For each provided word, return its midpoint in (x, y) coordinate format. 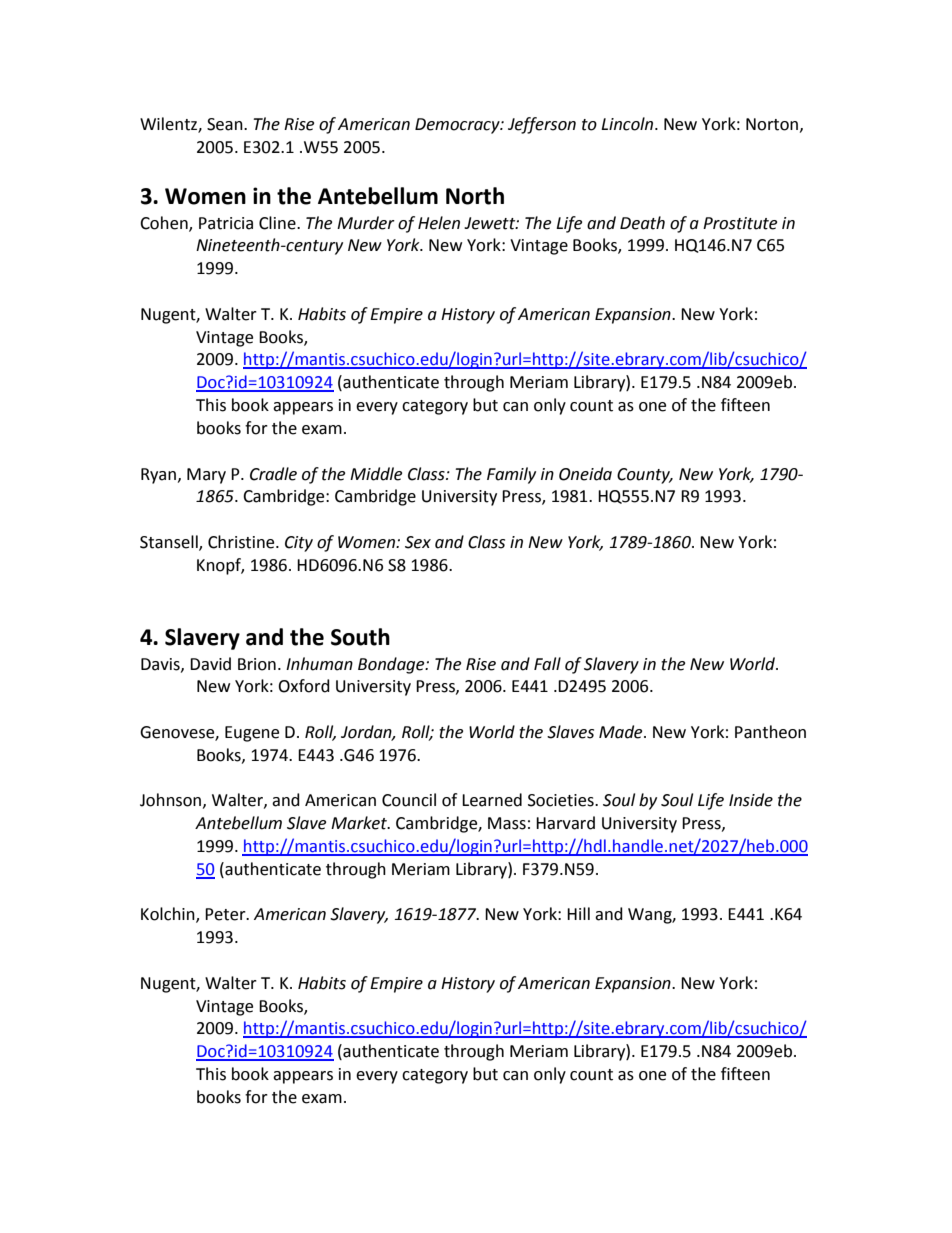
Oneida (585, 474)
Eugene (252, 734)
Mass (507, 823)
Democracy (458, 126)
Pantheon (770, 732)
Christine (242, 542)
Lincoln (628, 124)
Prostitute (740, 223)
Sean (226, 124)
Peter (226, 914)
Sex (418, 542)
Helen (439, 223)
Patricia (226, 223)
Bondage (392, 665)
